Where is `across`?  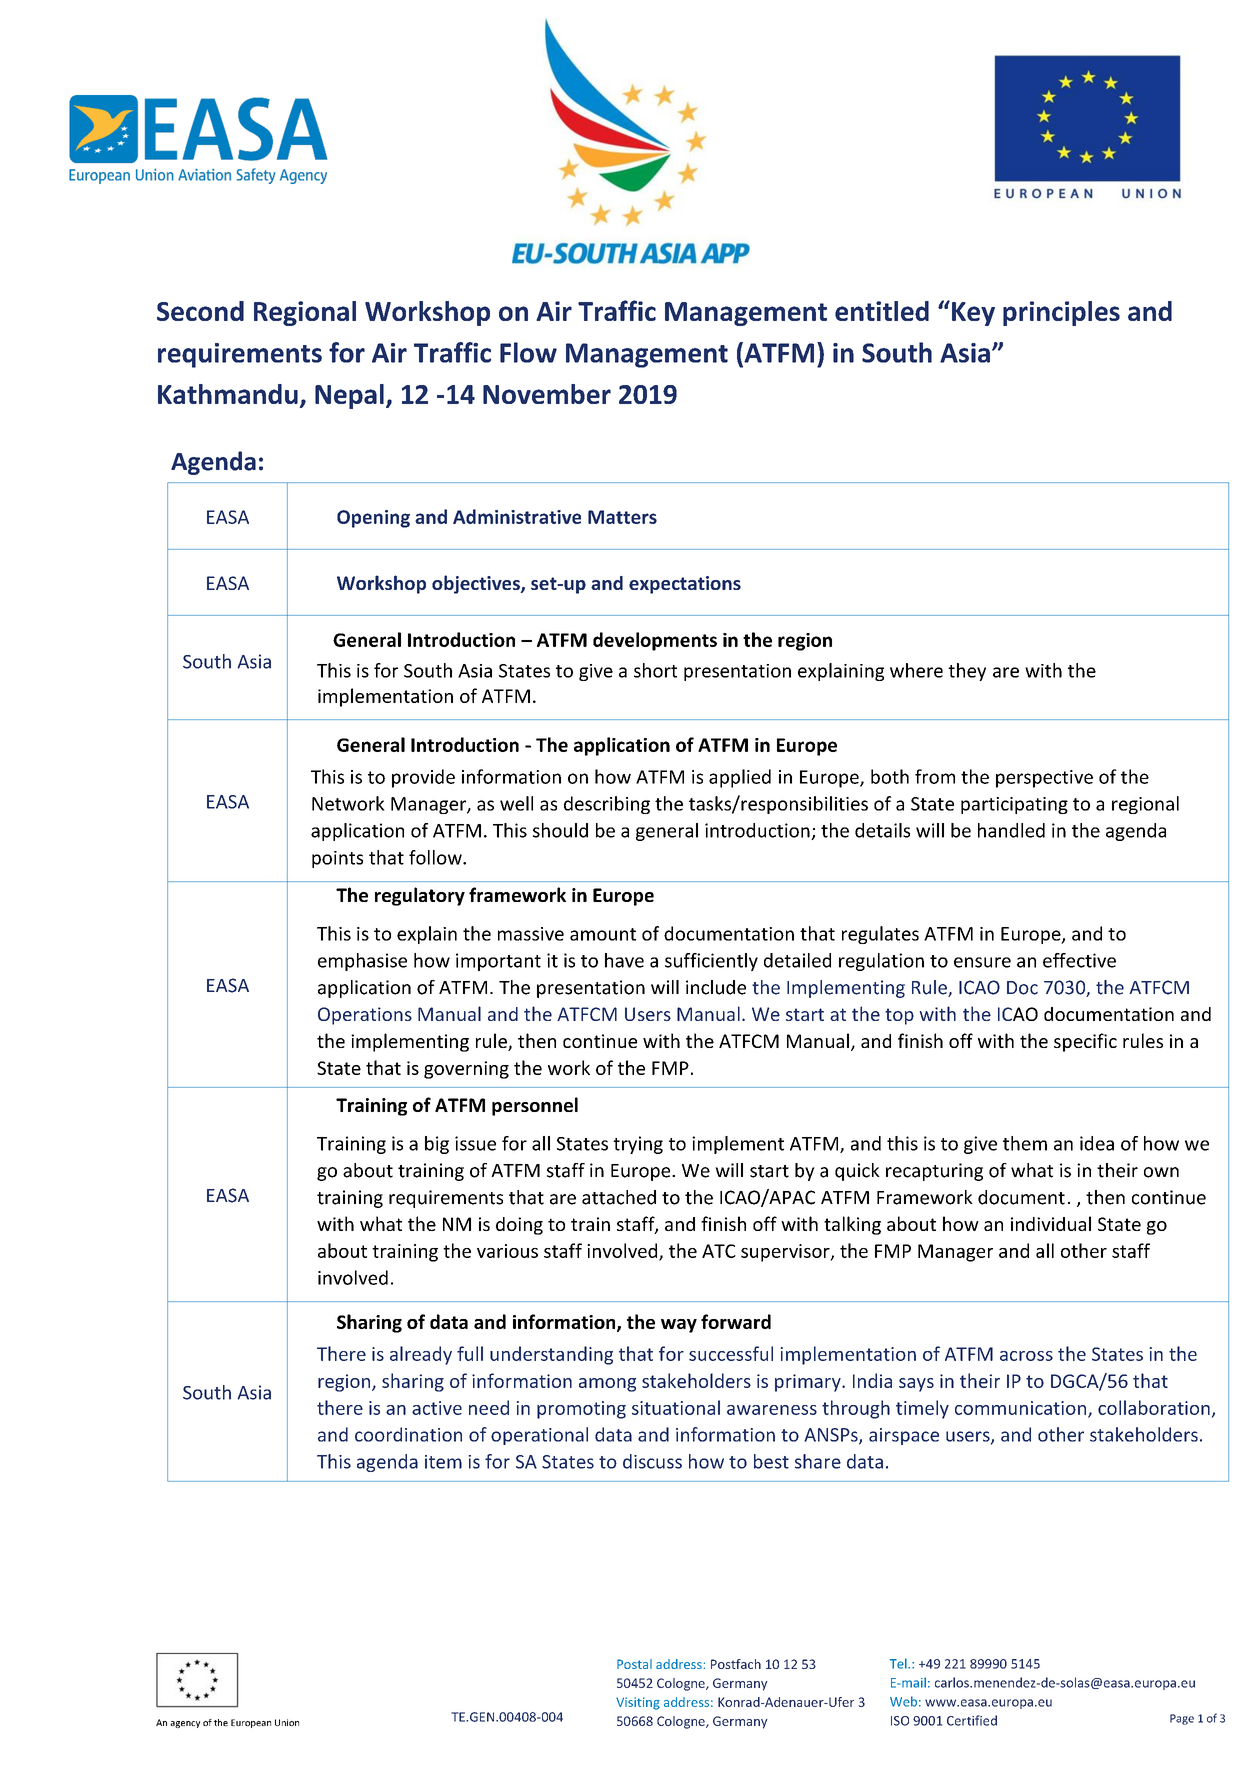
across is located at coordinates (1026, 1356).
